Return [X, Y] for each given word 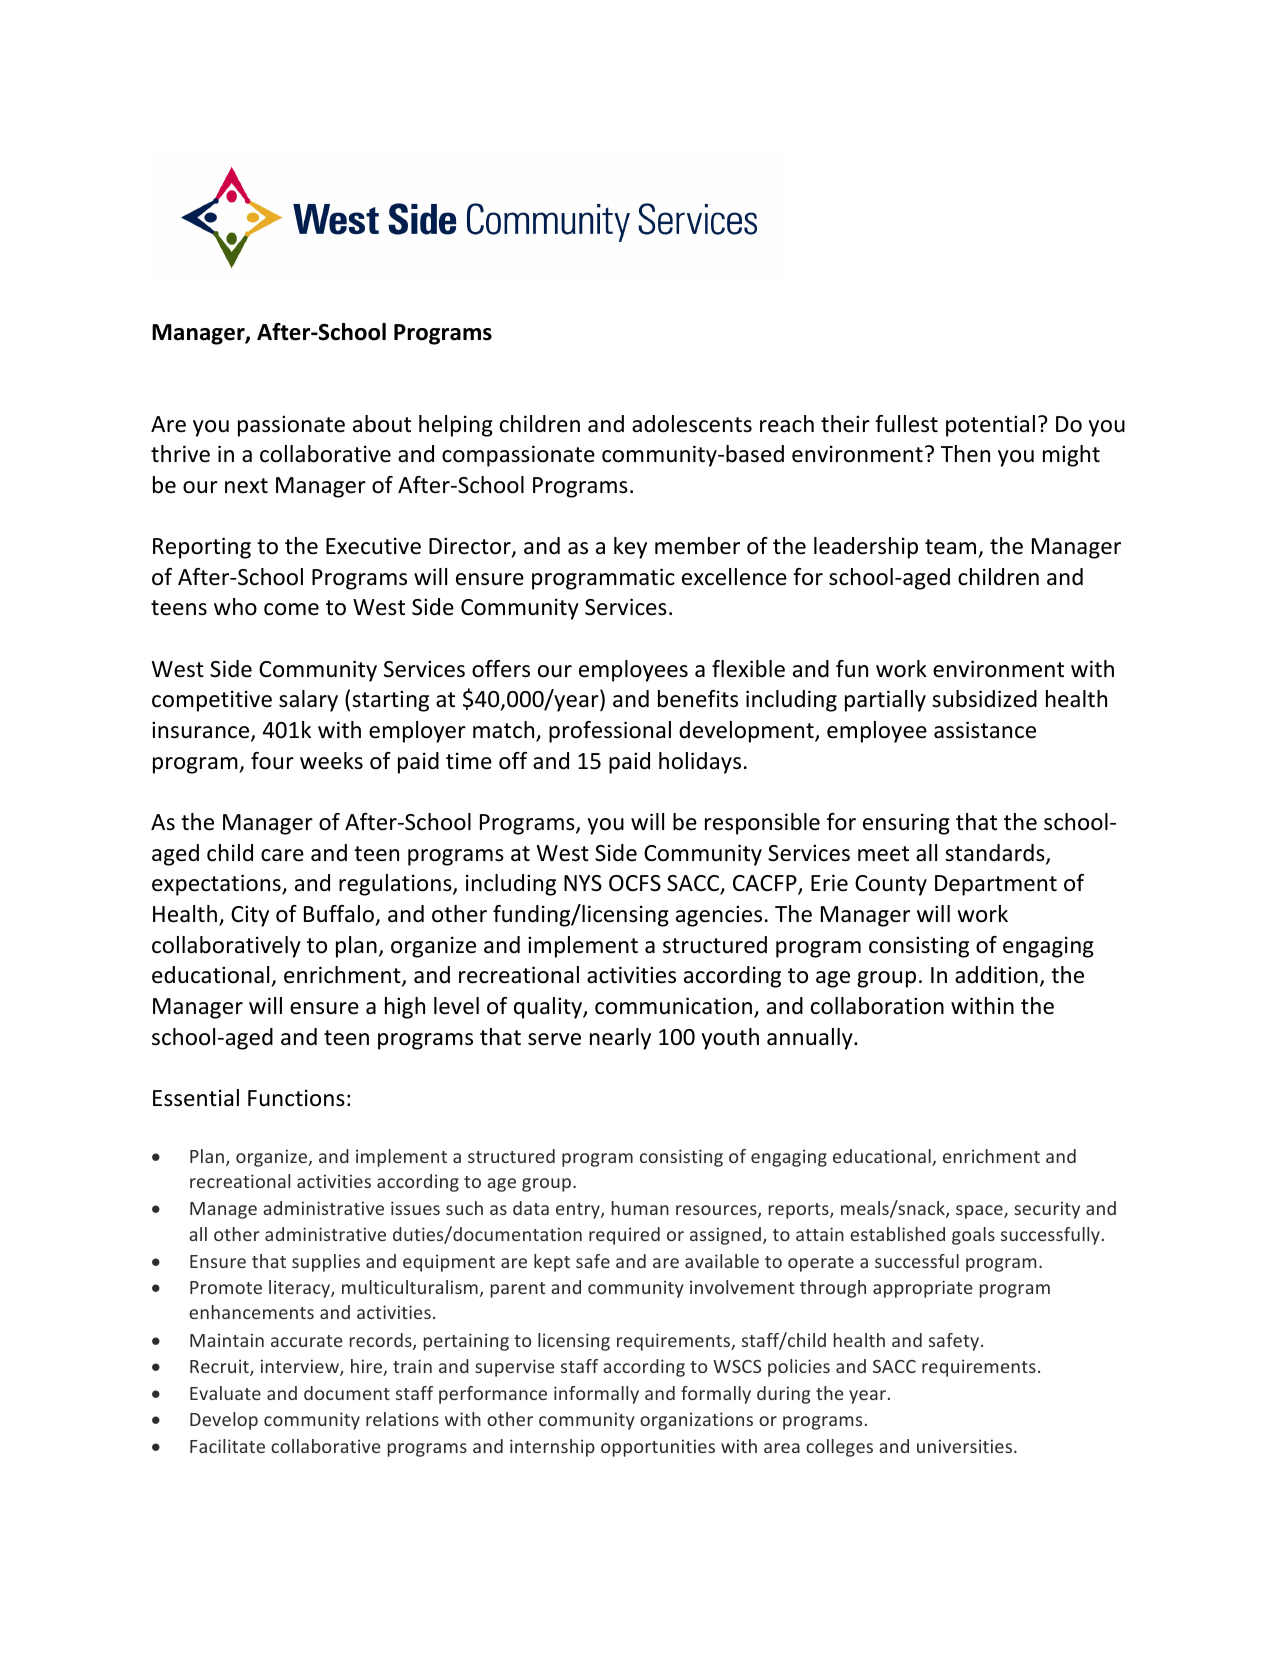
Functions [296, 1098]
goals [973, 1236]
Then [965, 454]
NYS [583, 883]
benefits [698, 699]
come [291, 609]
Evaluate [225, 1393]
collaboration [877, 1006]
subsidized [984, 699]
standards [996, 854]
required [624, 1236]
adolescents [692, 424]
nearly [620, 1039]
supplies [326, 1263]
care [282, 855]
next [246, 486]
